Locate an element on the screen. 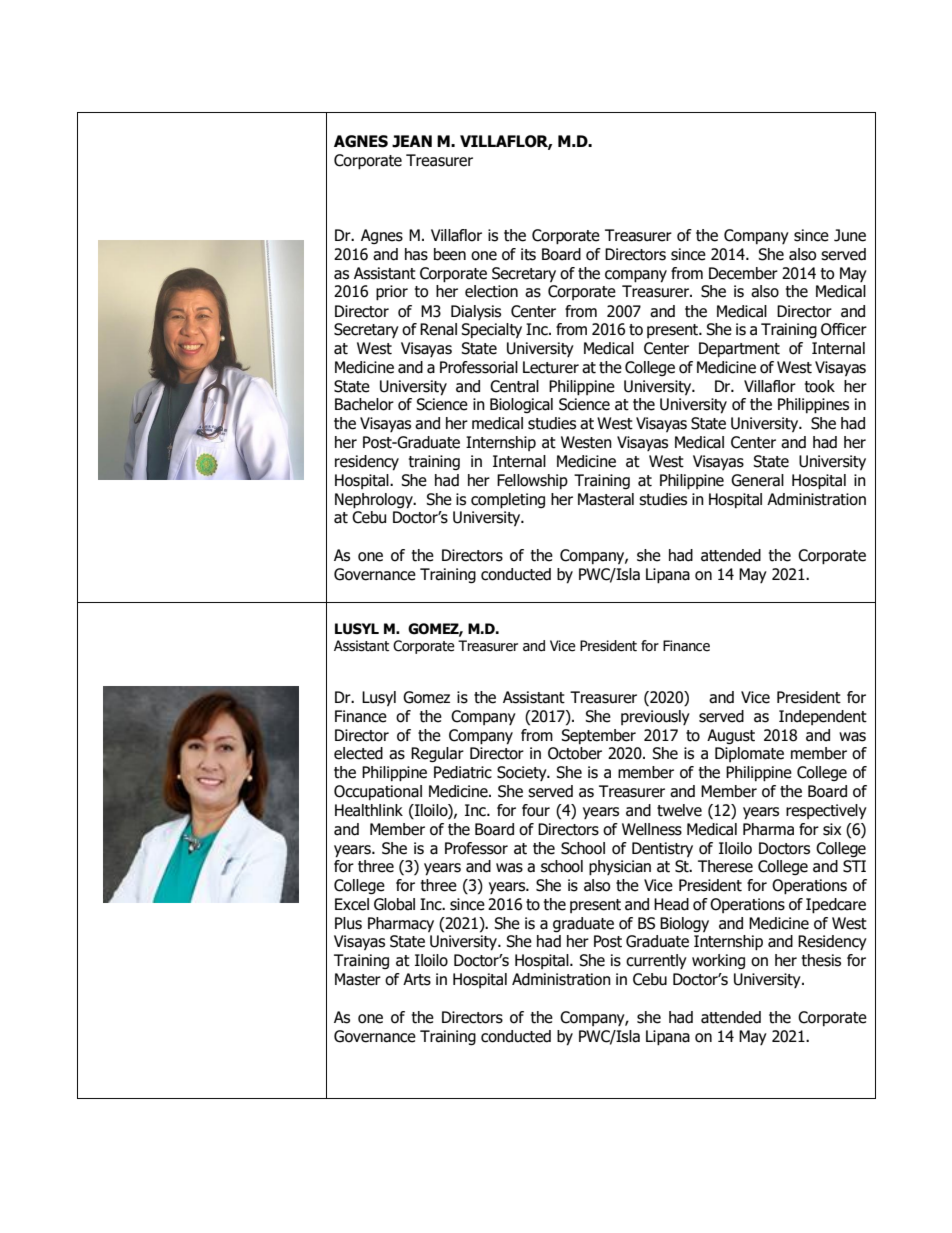 The image size is (952, 1233). currently is located at coordinates (656, 961).
